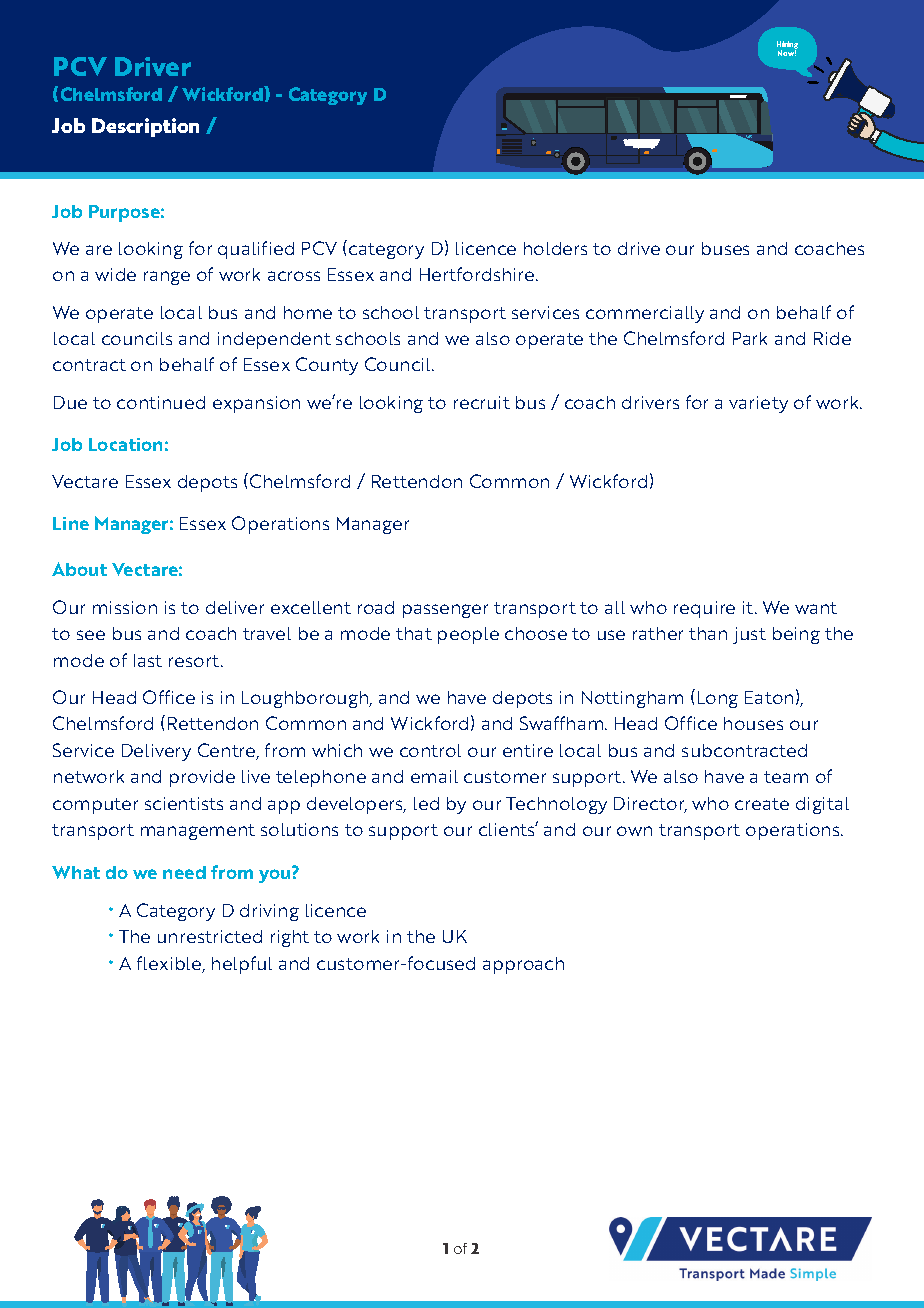 The height and width of the document is (1308, 924). I want to click on Now, so click(787, 53).
